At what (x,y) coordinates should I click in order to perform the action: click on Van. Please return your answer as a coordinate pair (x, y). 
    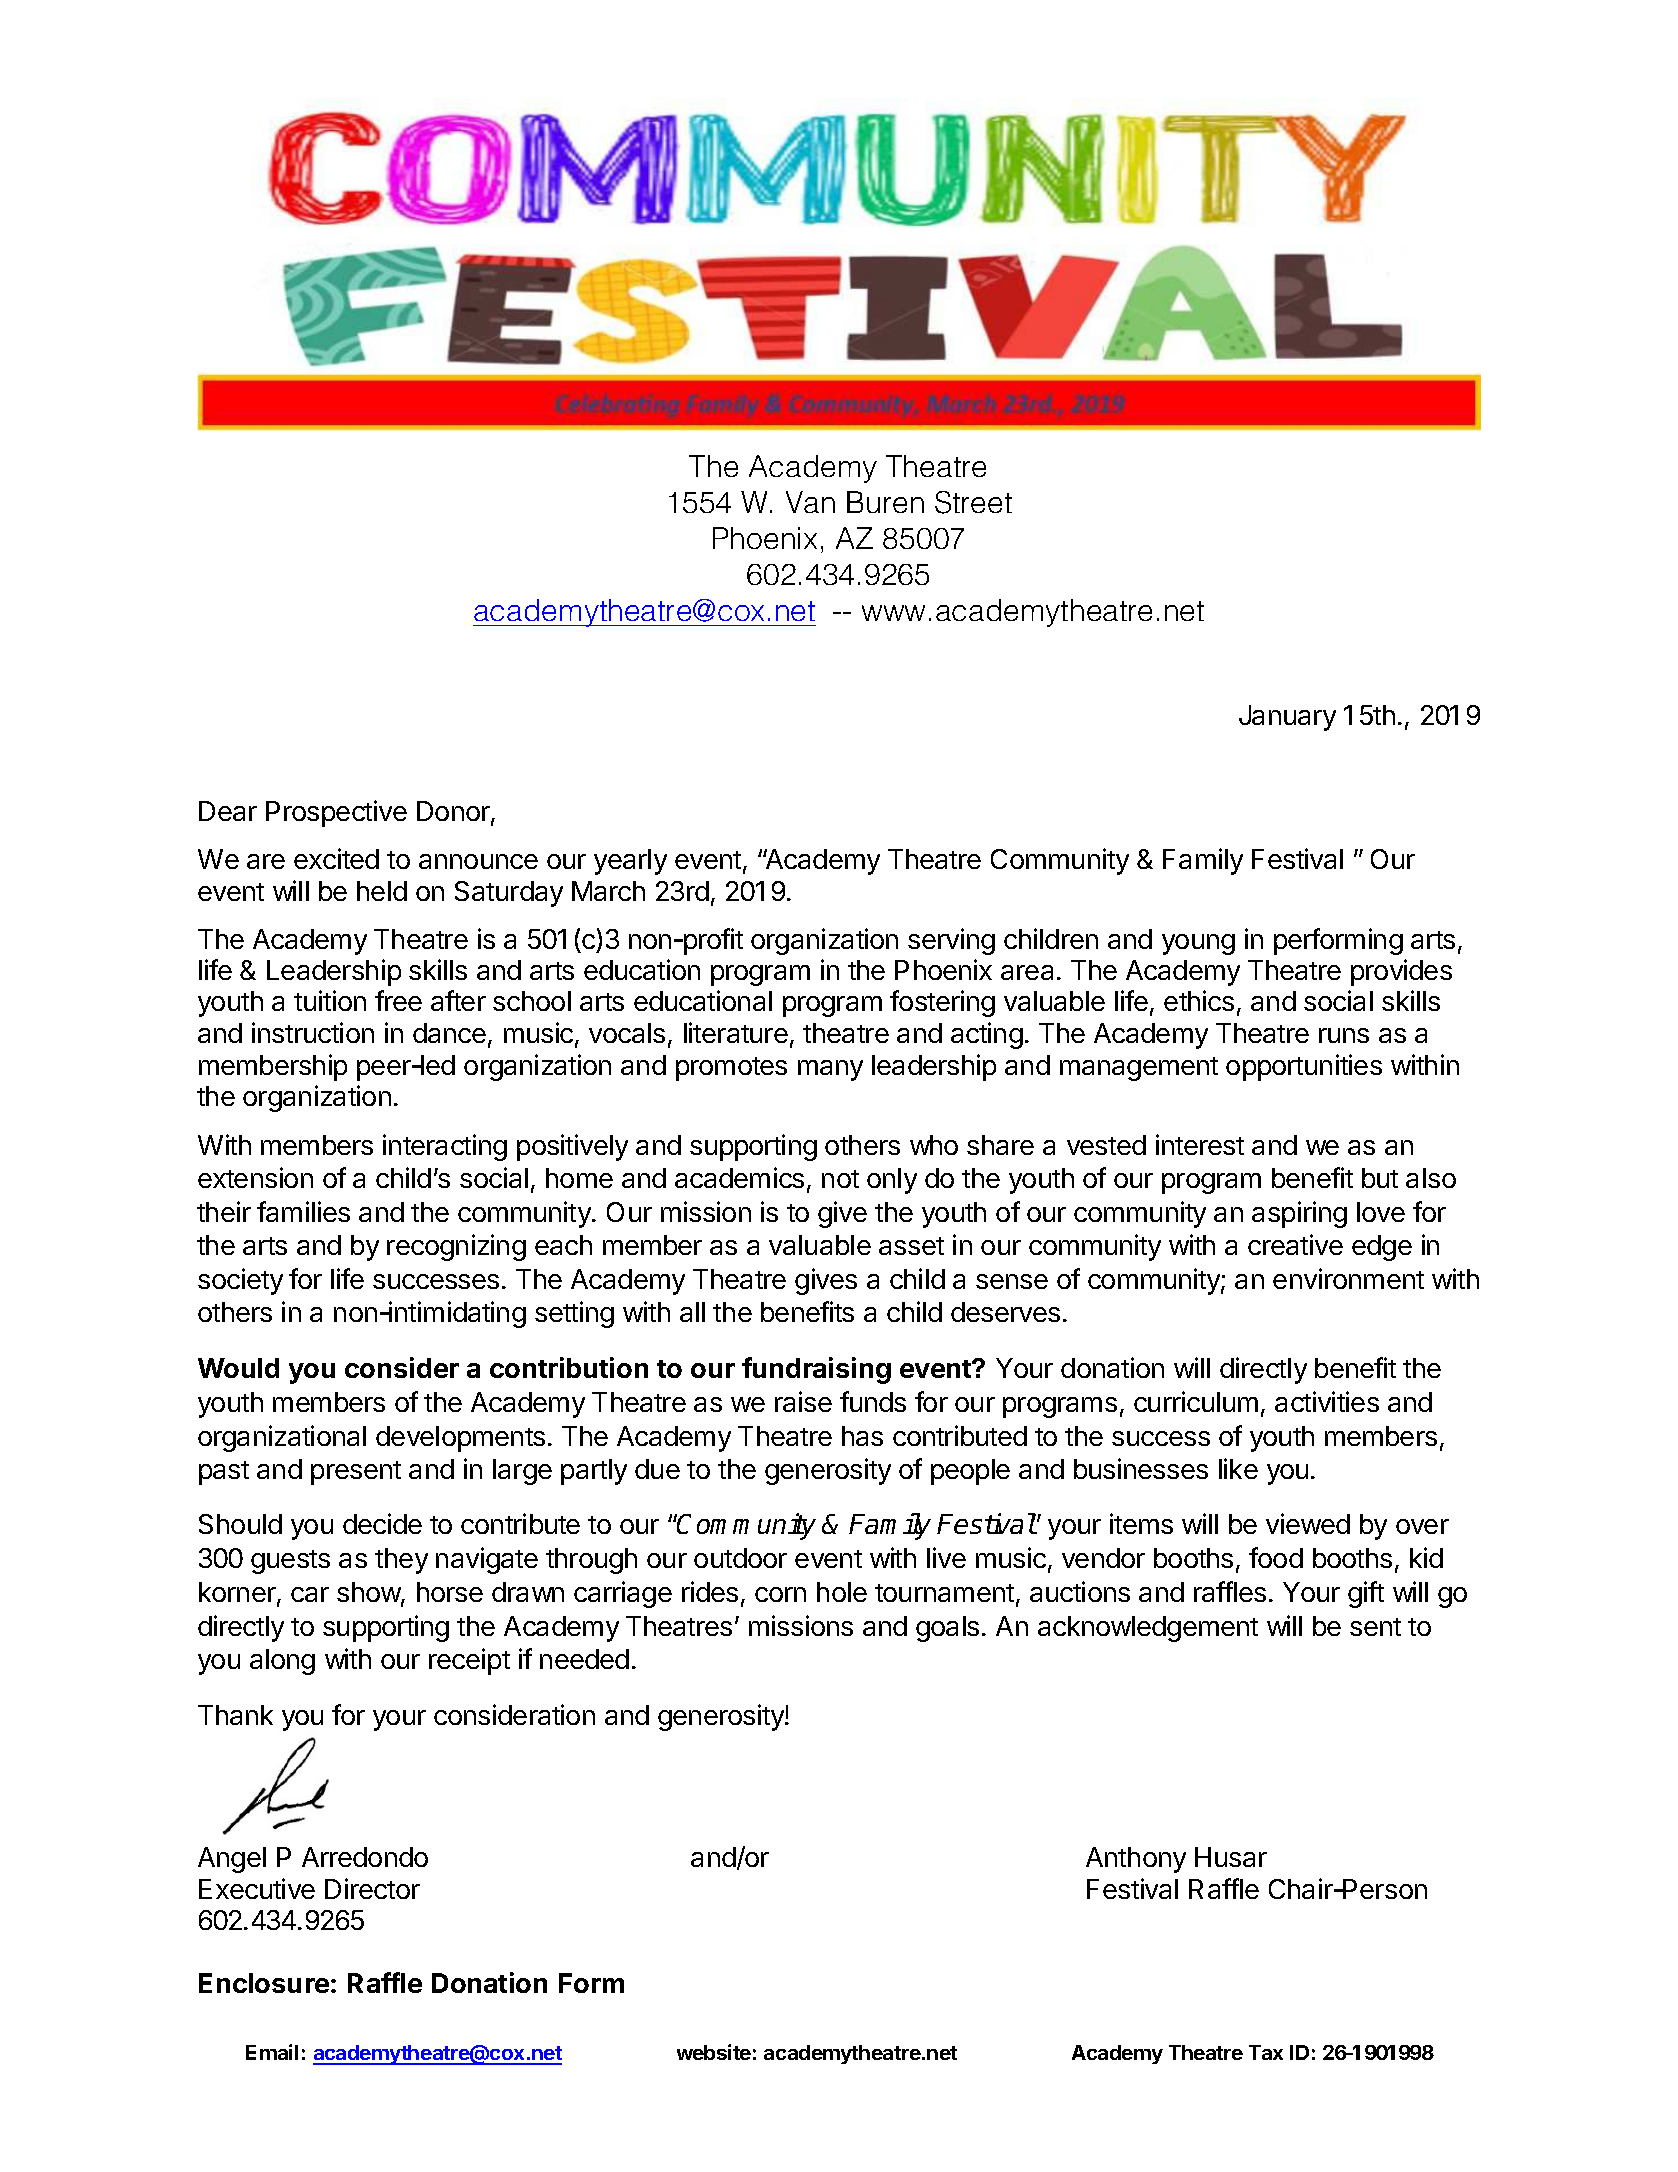
    Looking at the image, I should click on (810, 502).
